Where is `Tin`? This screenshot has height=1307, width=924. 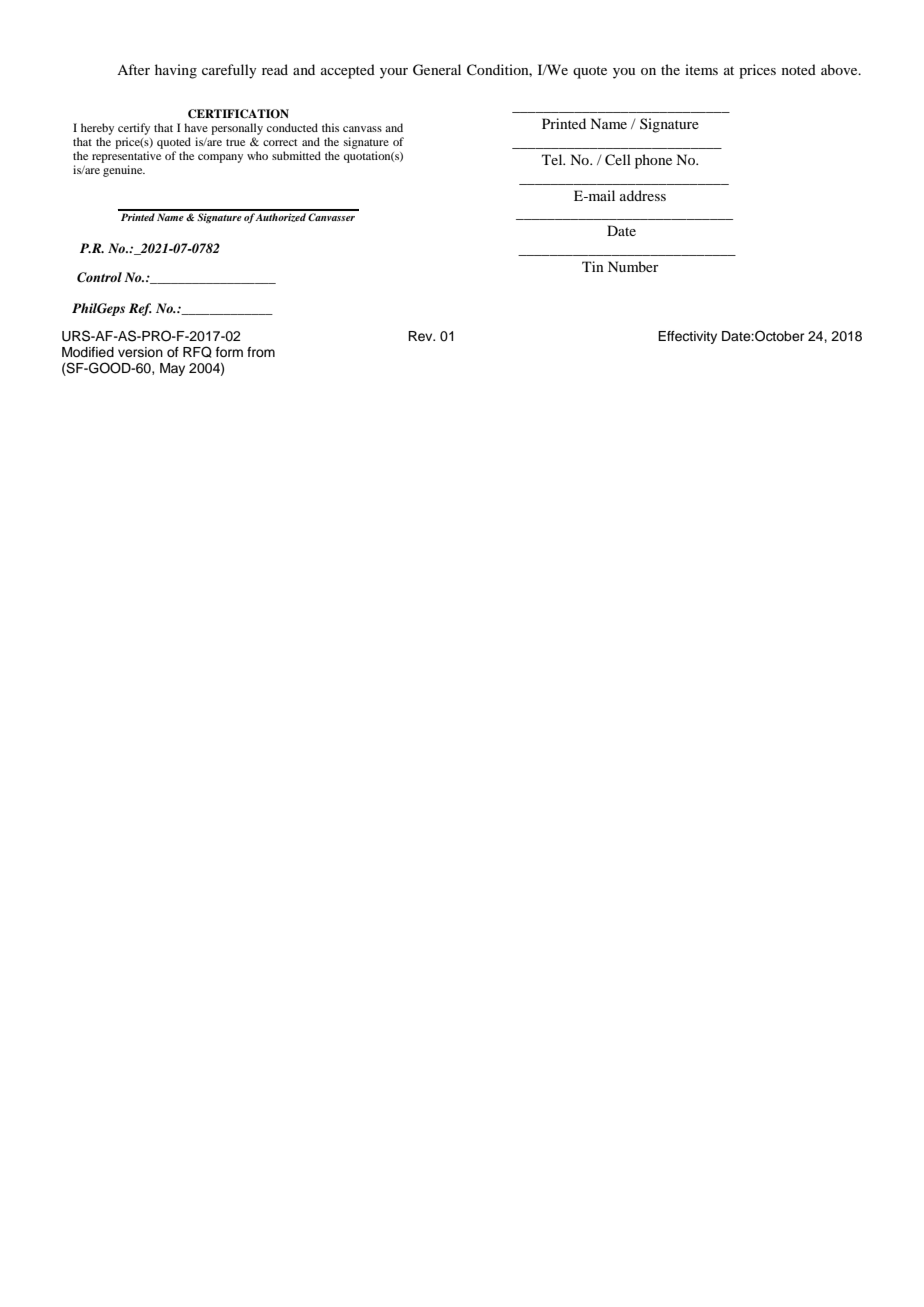 Tin is located at coordinates (593, 266).
